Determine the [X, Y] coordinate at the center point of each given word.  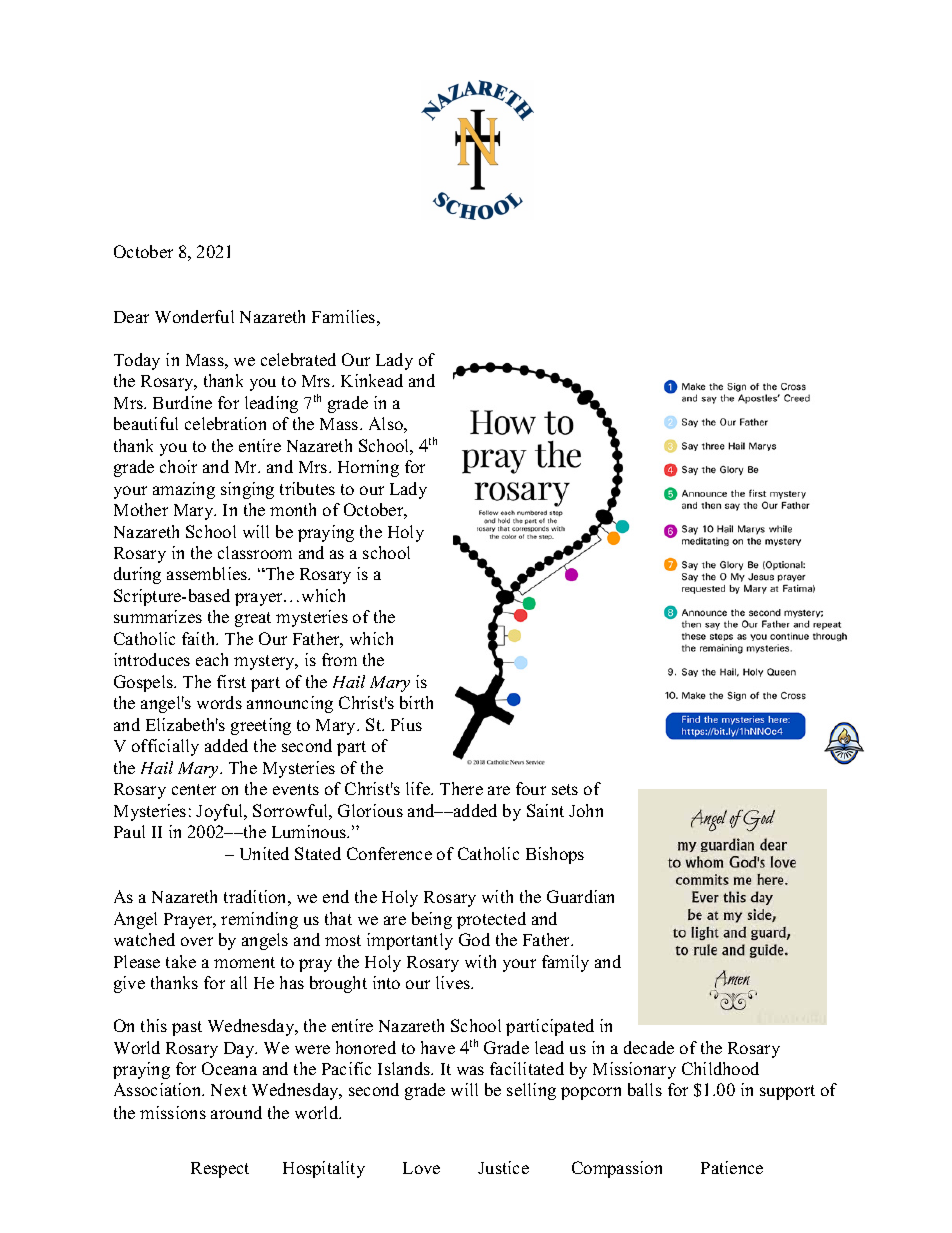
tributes [307, 488]
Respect [220, 1170]
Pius [406, 724]
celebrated [298, 359]
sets [565, 789]
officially [165, 747]
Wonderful [194, 316]
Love [421, 1168]
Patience [732, 1167]
